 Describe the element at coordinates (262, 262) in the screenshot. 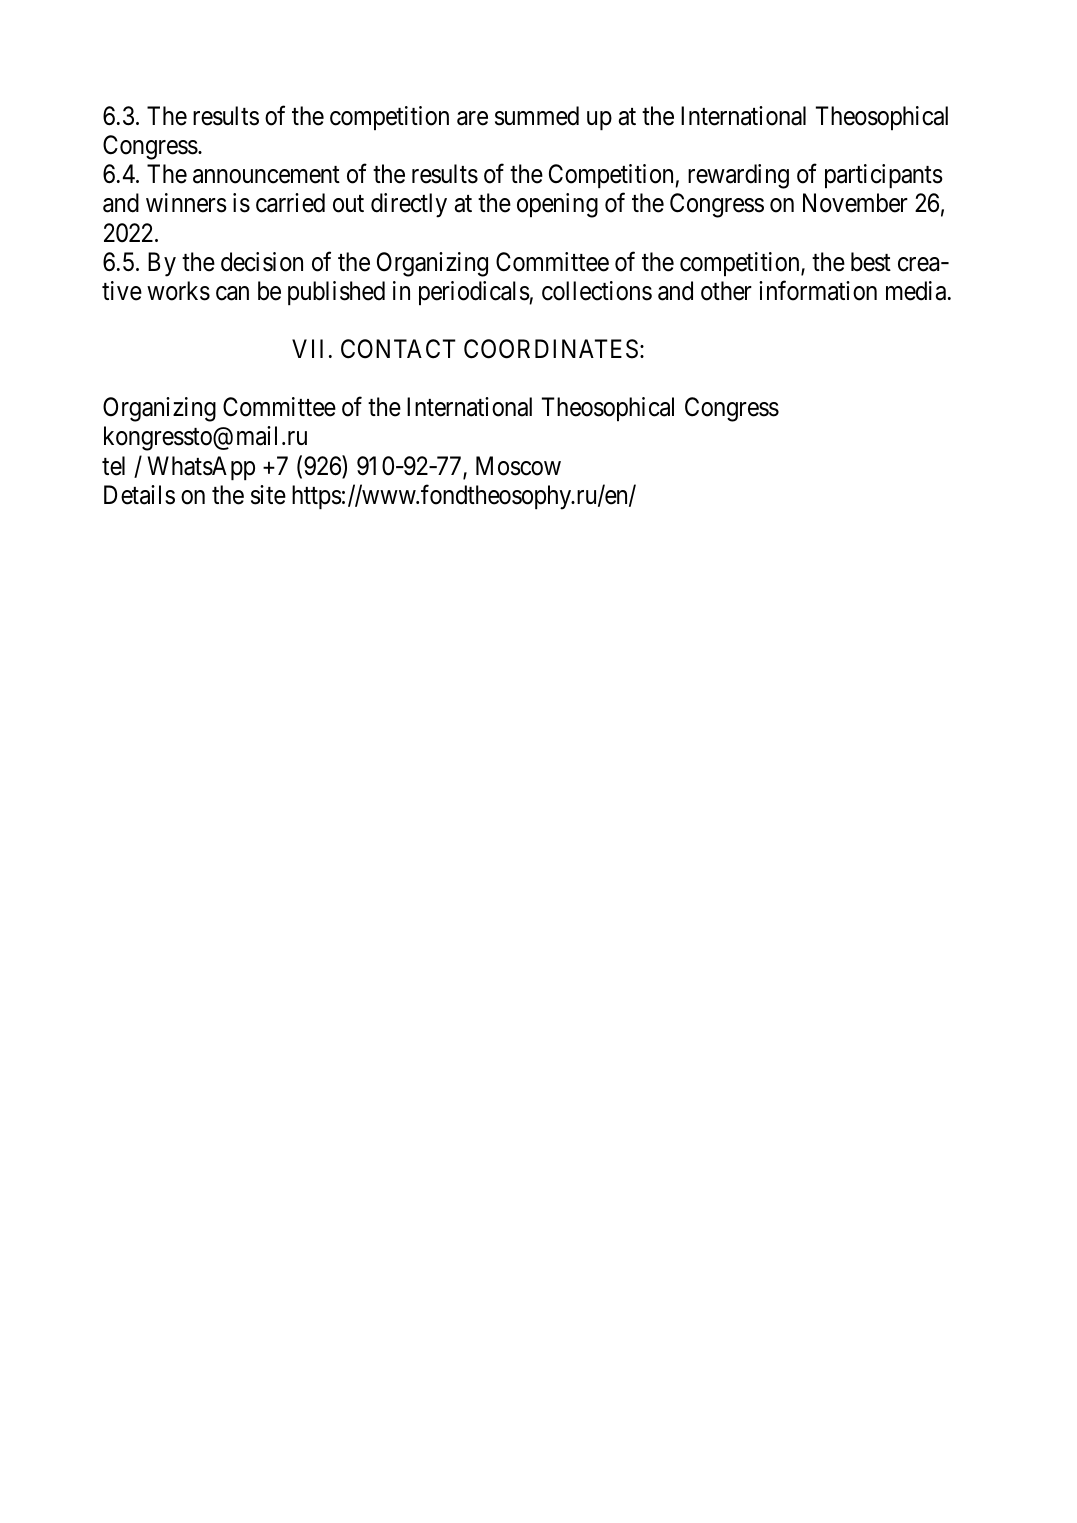

I see `decision` at that location.
